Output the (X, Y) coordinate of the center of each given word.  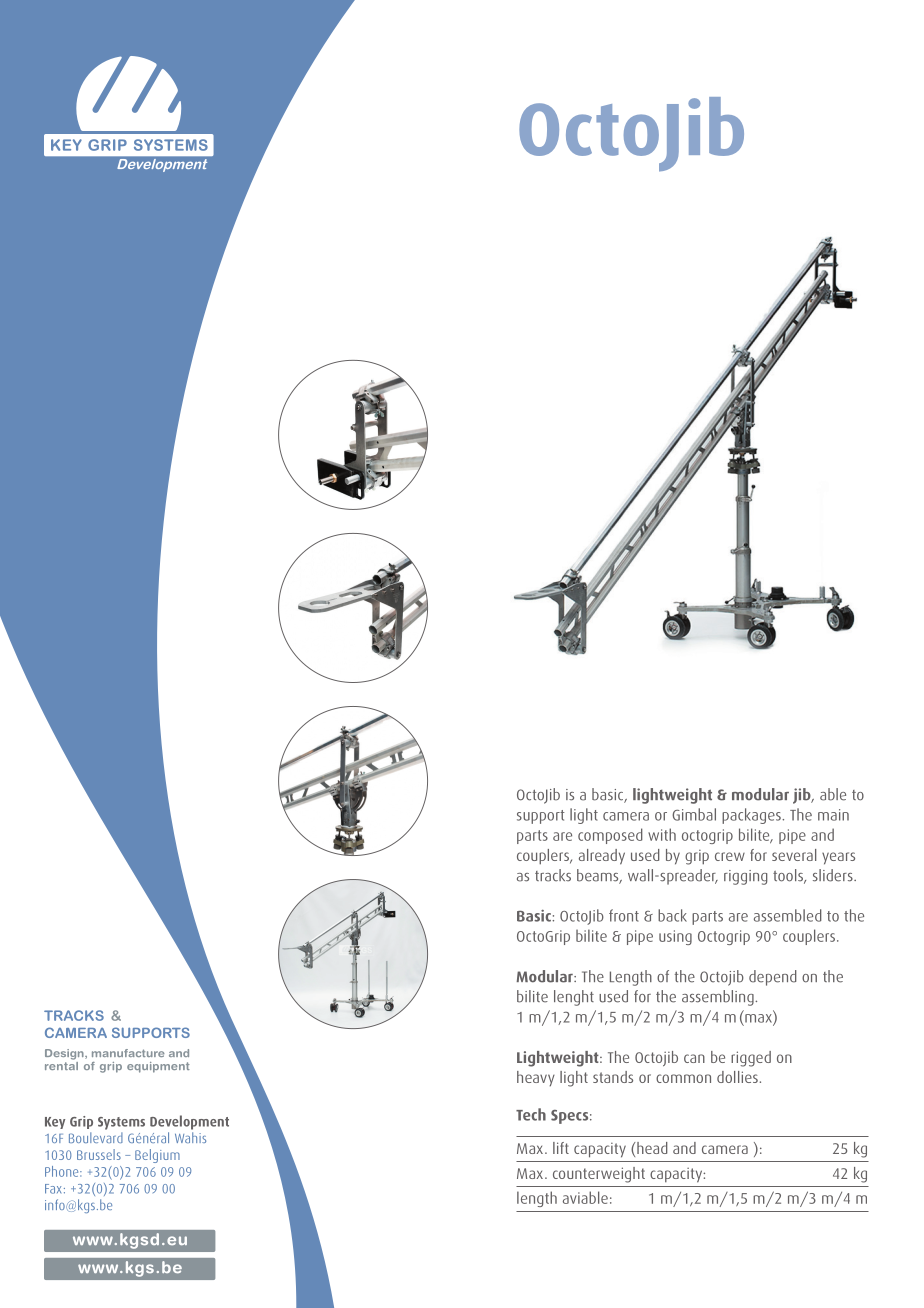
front (624, 915)
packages (752, 816)
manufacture (128, 1053)
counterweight (599, 1175)
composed (610, 836)
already (602, 857)
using (675, 937)
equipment (158, 1067)
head (651, 1148)
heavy (536, 1078)
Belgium (157, 1156)
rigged (751, 1059)
